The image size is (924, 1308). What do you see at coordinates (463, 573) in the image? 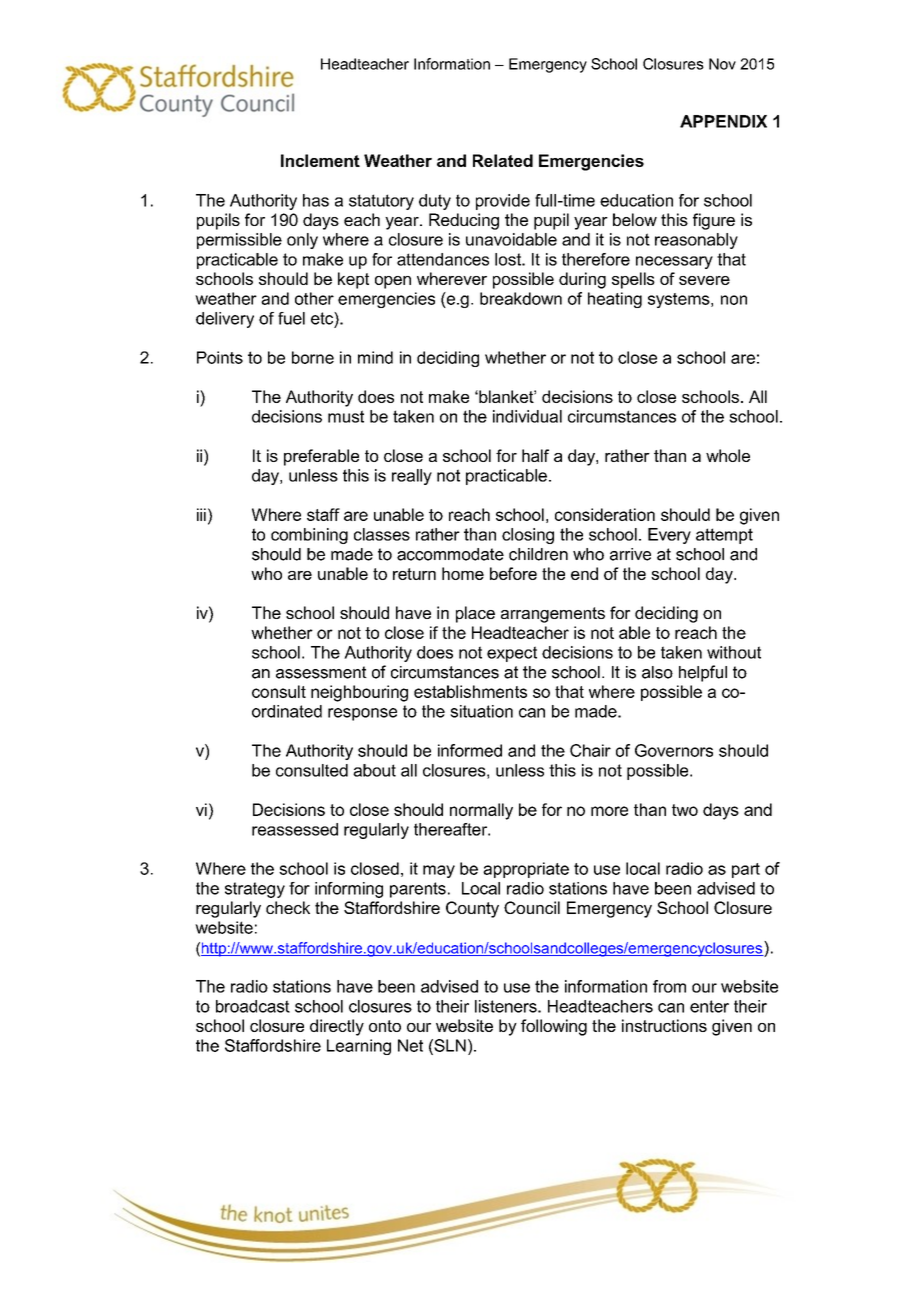
I see `home` at bounding box center [463, 573].
